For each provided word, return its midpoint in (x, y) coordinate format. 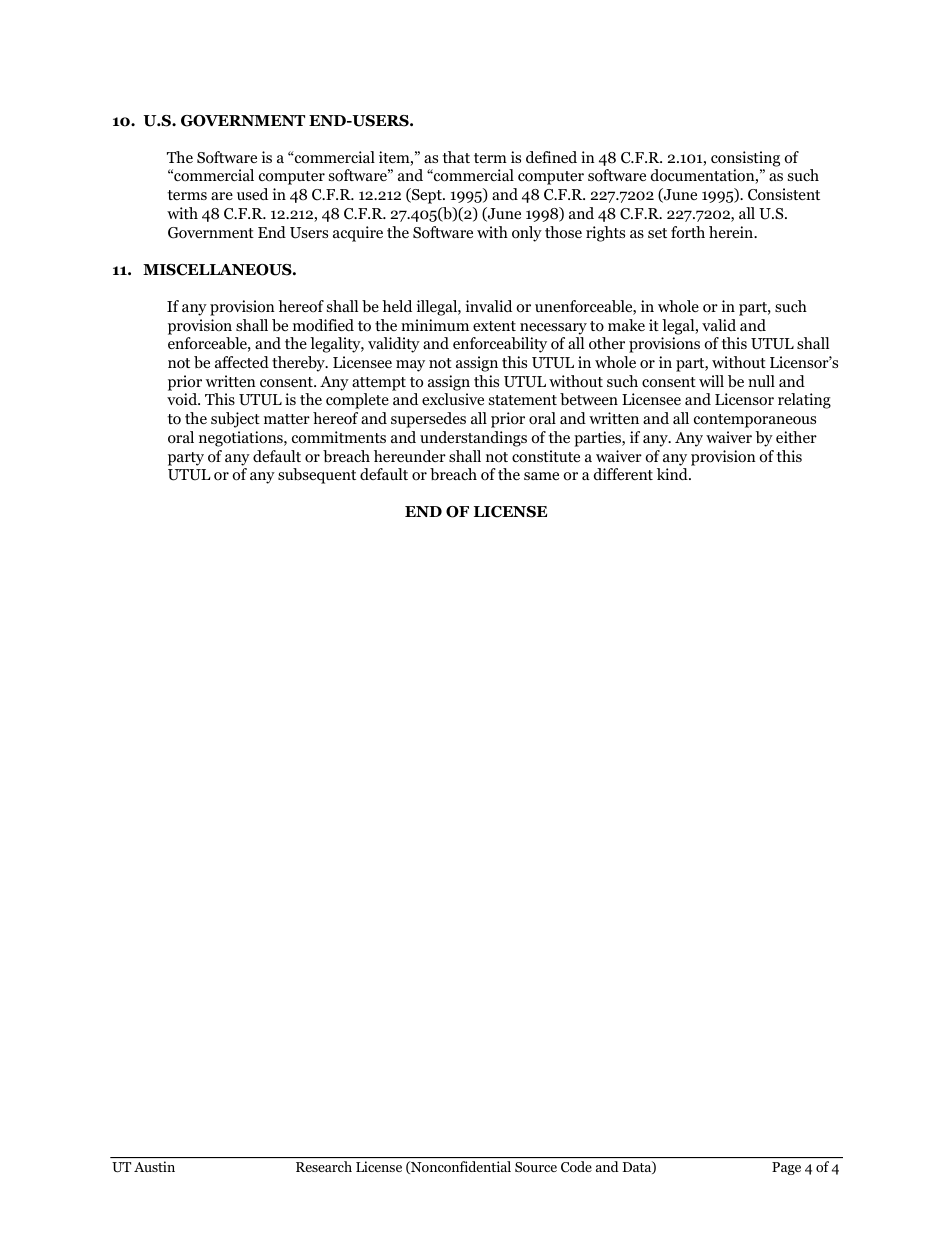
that (456, 157)
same (541, 476)
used (252, 194)
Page (786, 1168)
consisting (745, 159)
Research (324, 1166)
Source (536, 1167)
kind (673, 474)
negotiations (242, 439)
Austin (154, 1166)
